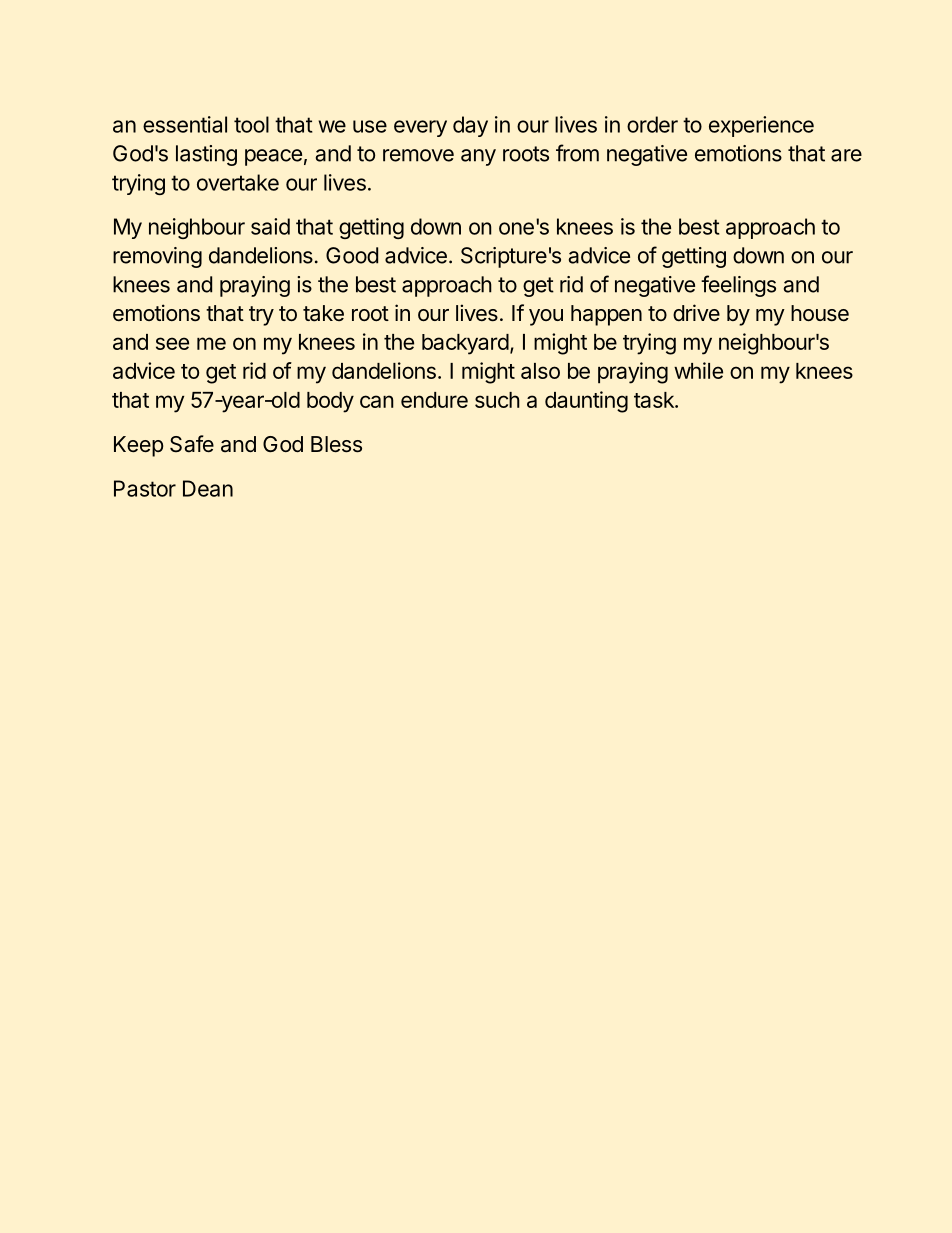 The width and height of the screenshot is (952, 1233). I want to click on Bless, so click(336, 444).
